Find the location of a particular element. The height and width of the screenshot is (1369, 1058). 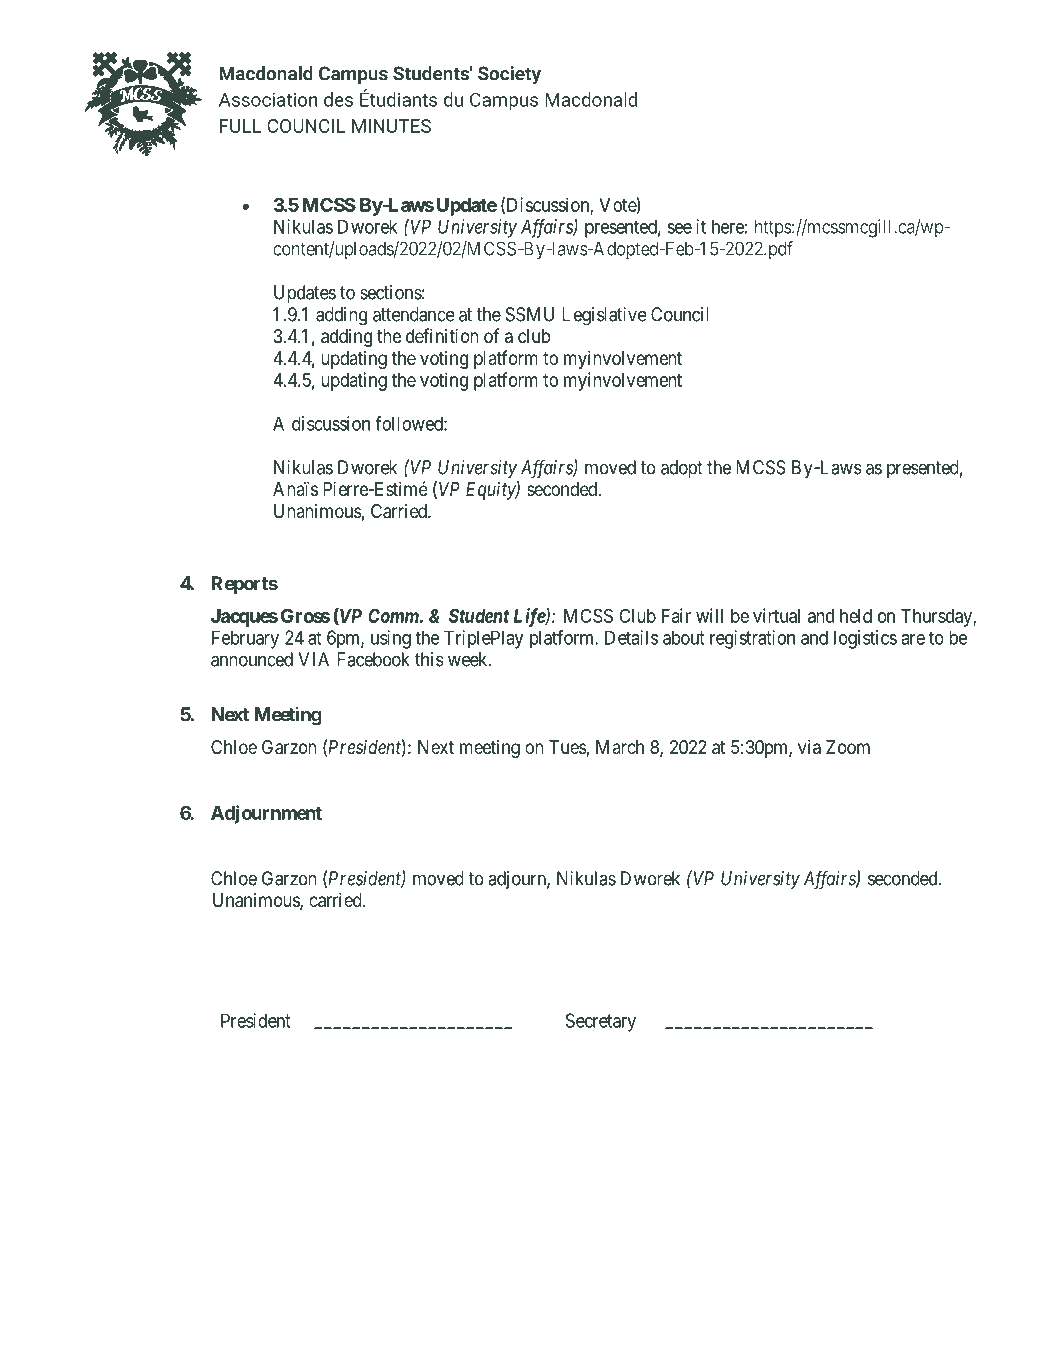

announced is located at coordinates (252, 659).
